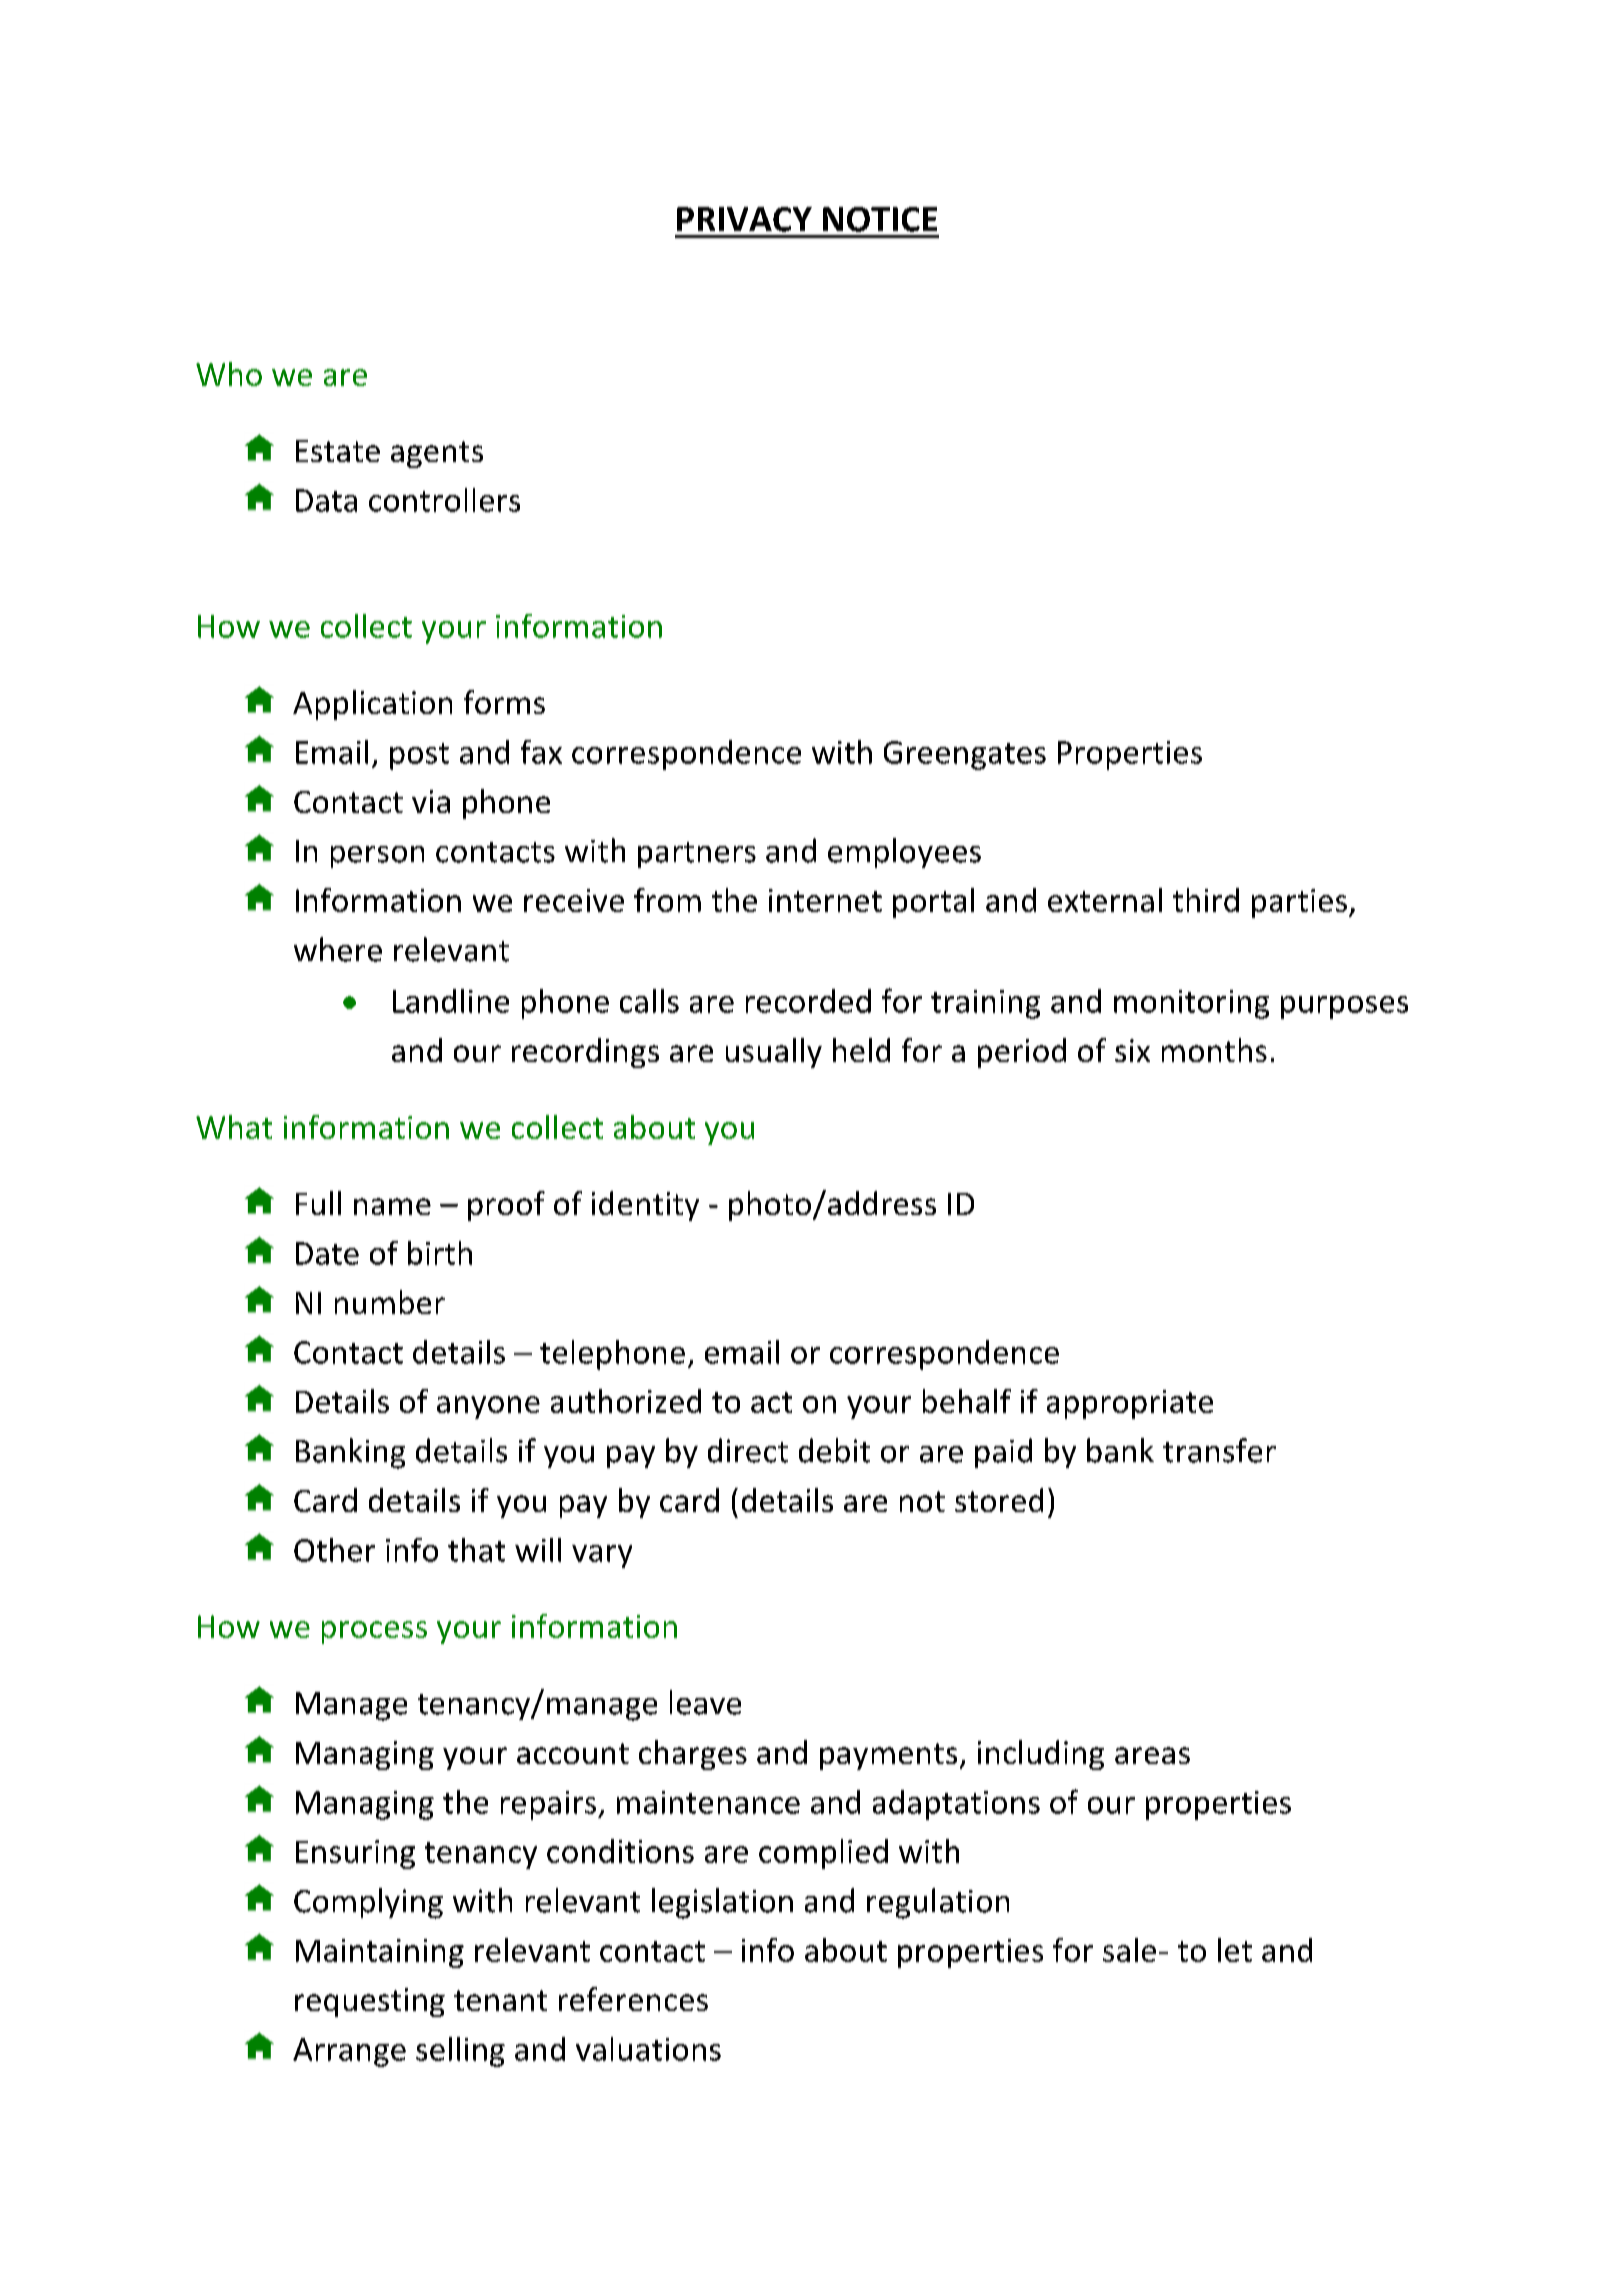  What do you see at coordinates (372, 705) in the page?
I see `Application` at bounding box center [372, 705].
